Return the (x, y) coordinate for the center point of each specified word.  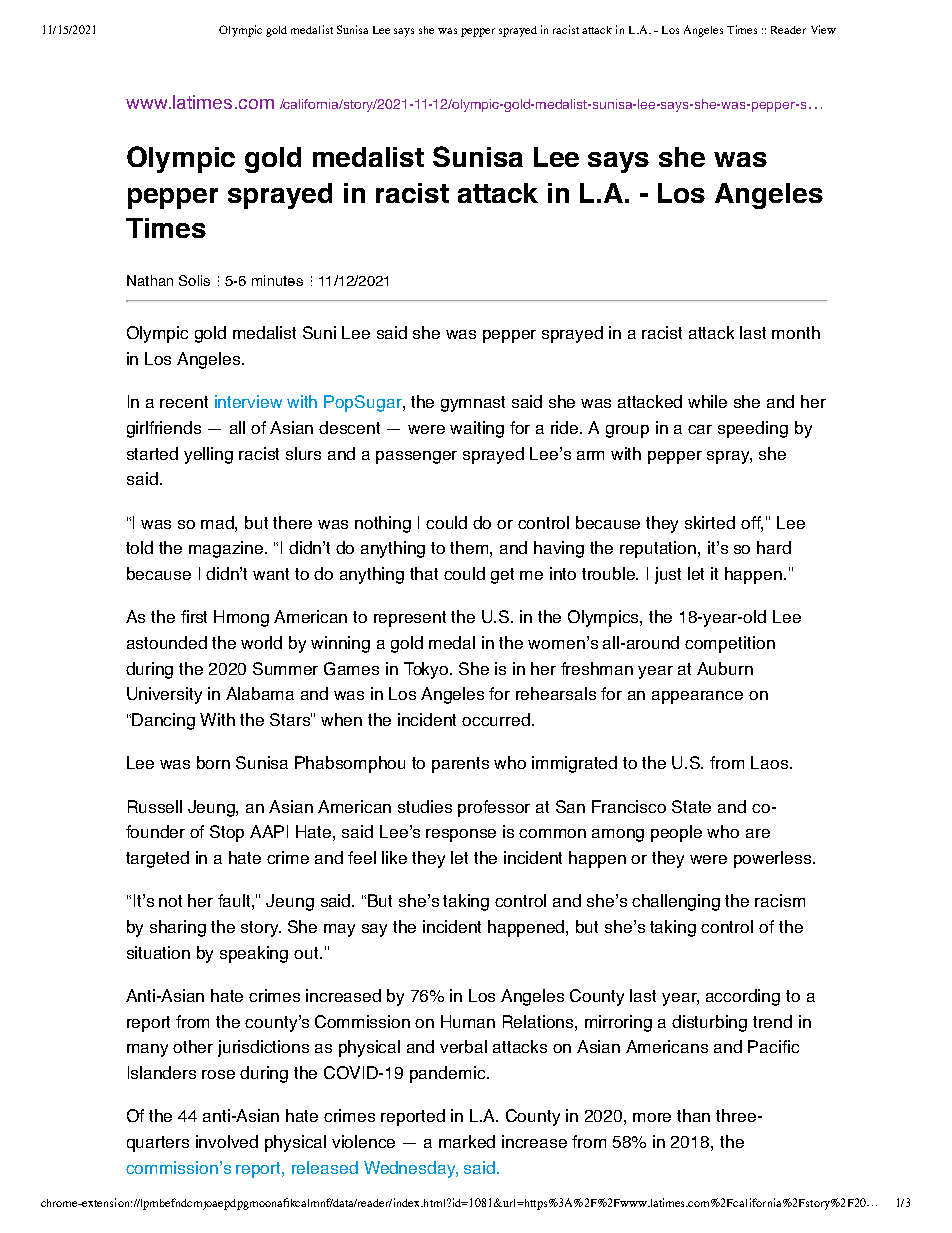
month (796, 332)
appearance (697, 697)
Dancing (163, 721)
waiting (477, 429)
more (652, 1117)
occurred (497, 719)
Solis (194, 280)
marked (467, 1141)
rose (218, 1074)
